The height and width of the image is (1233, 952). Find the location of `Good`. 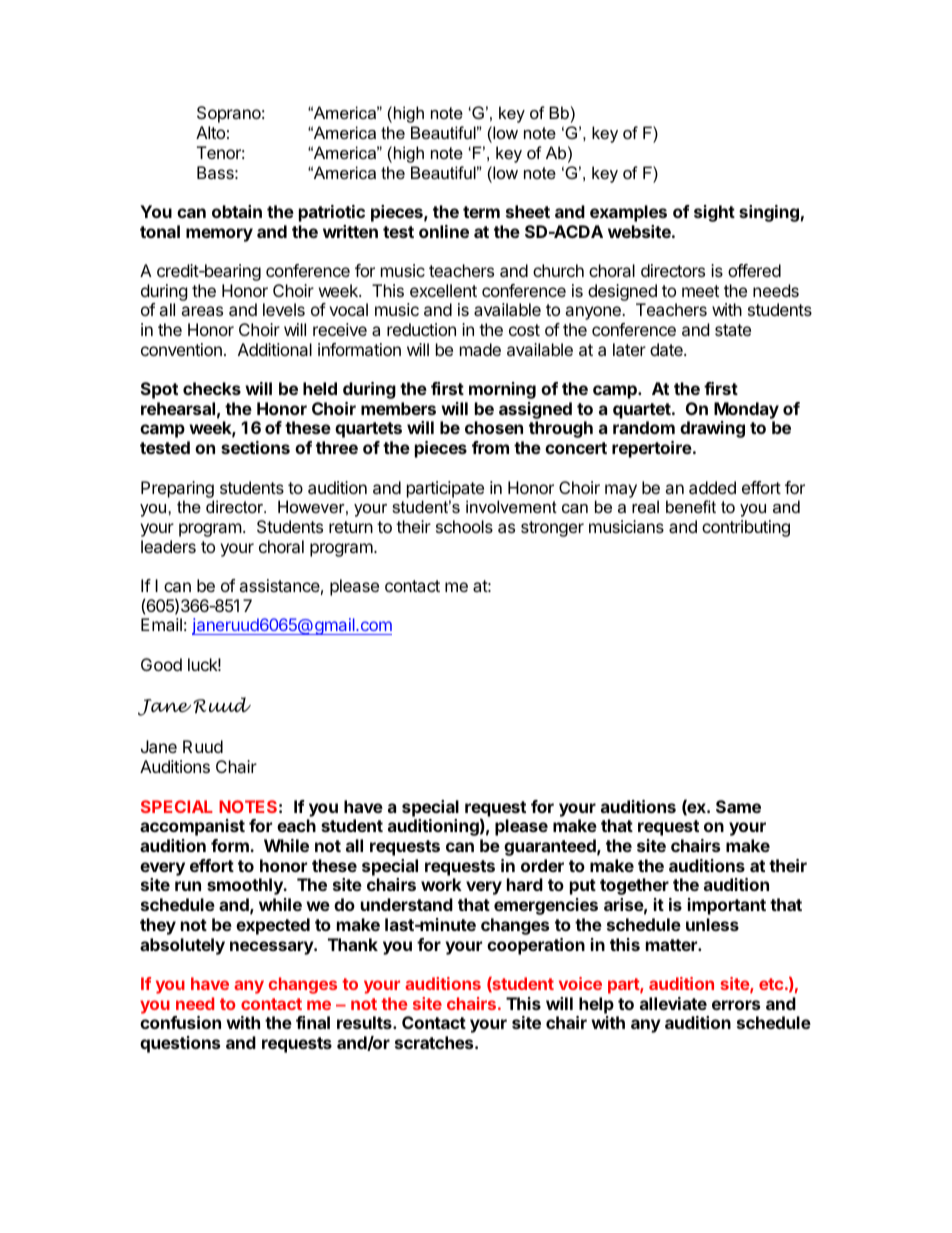

Good is located at coordinates (161, 664).
